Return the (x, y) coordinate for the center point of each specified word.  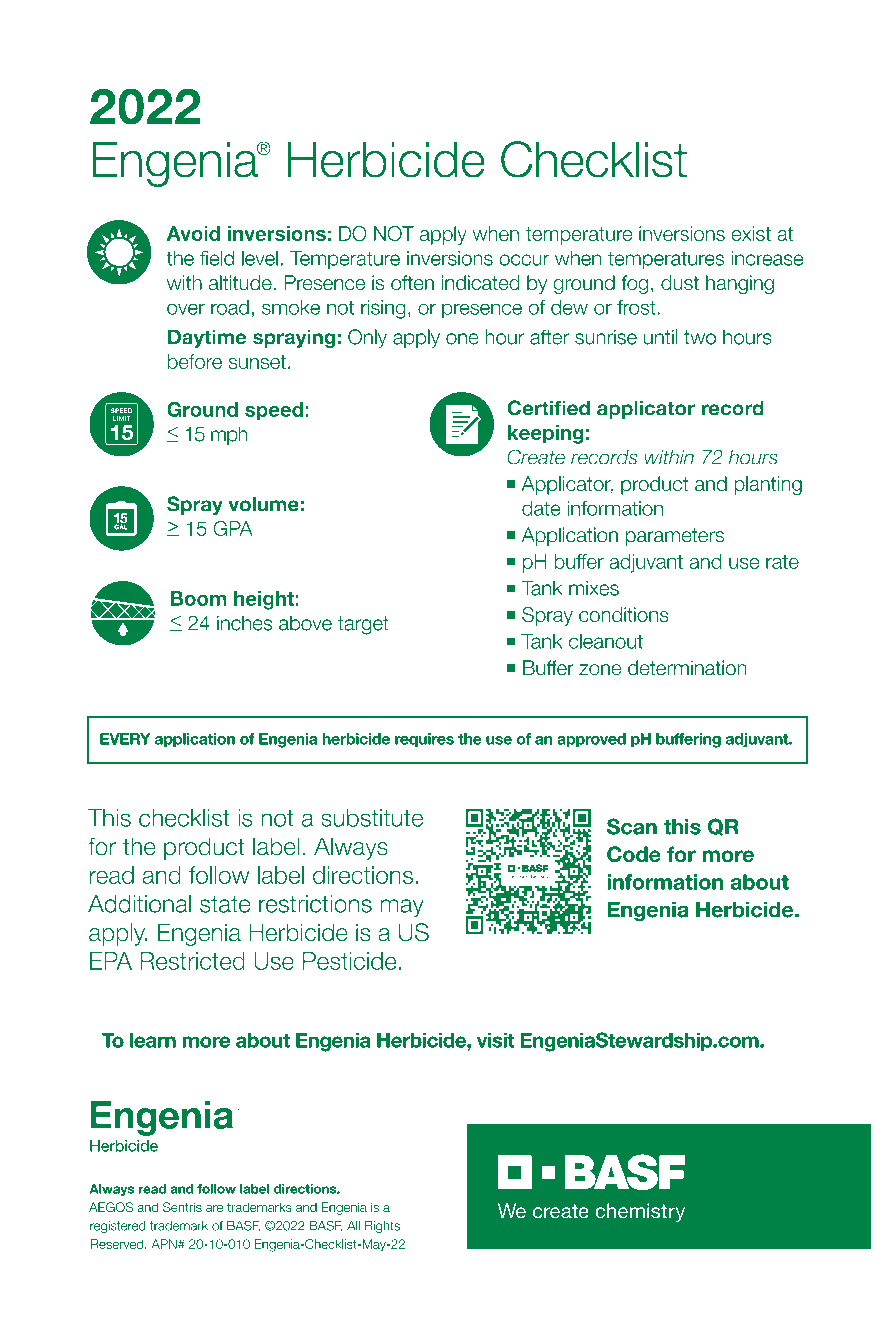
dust (680, 283)
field (217, 258)
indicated (480, 283)
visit (495, 1040)
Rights (382, 1226)
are (214, 1208)
